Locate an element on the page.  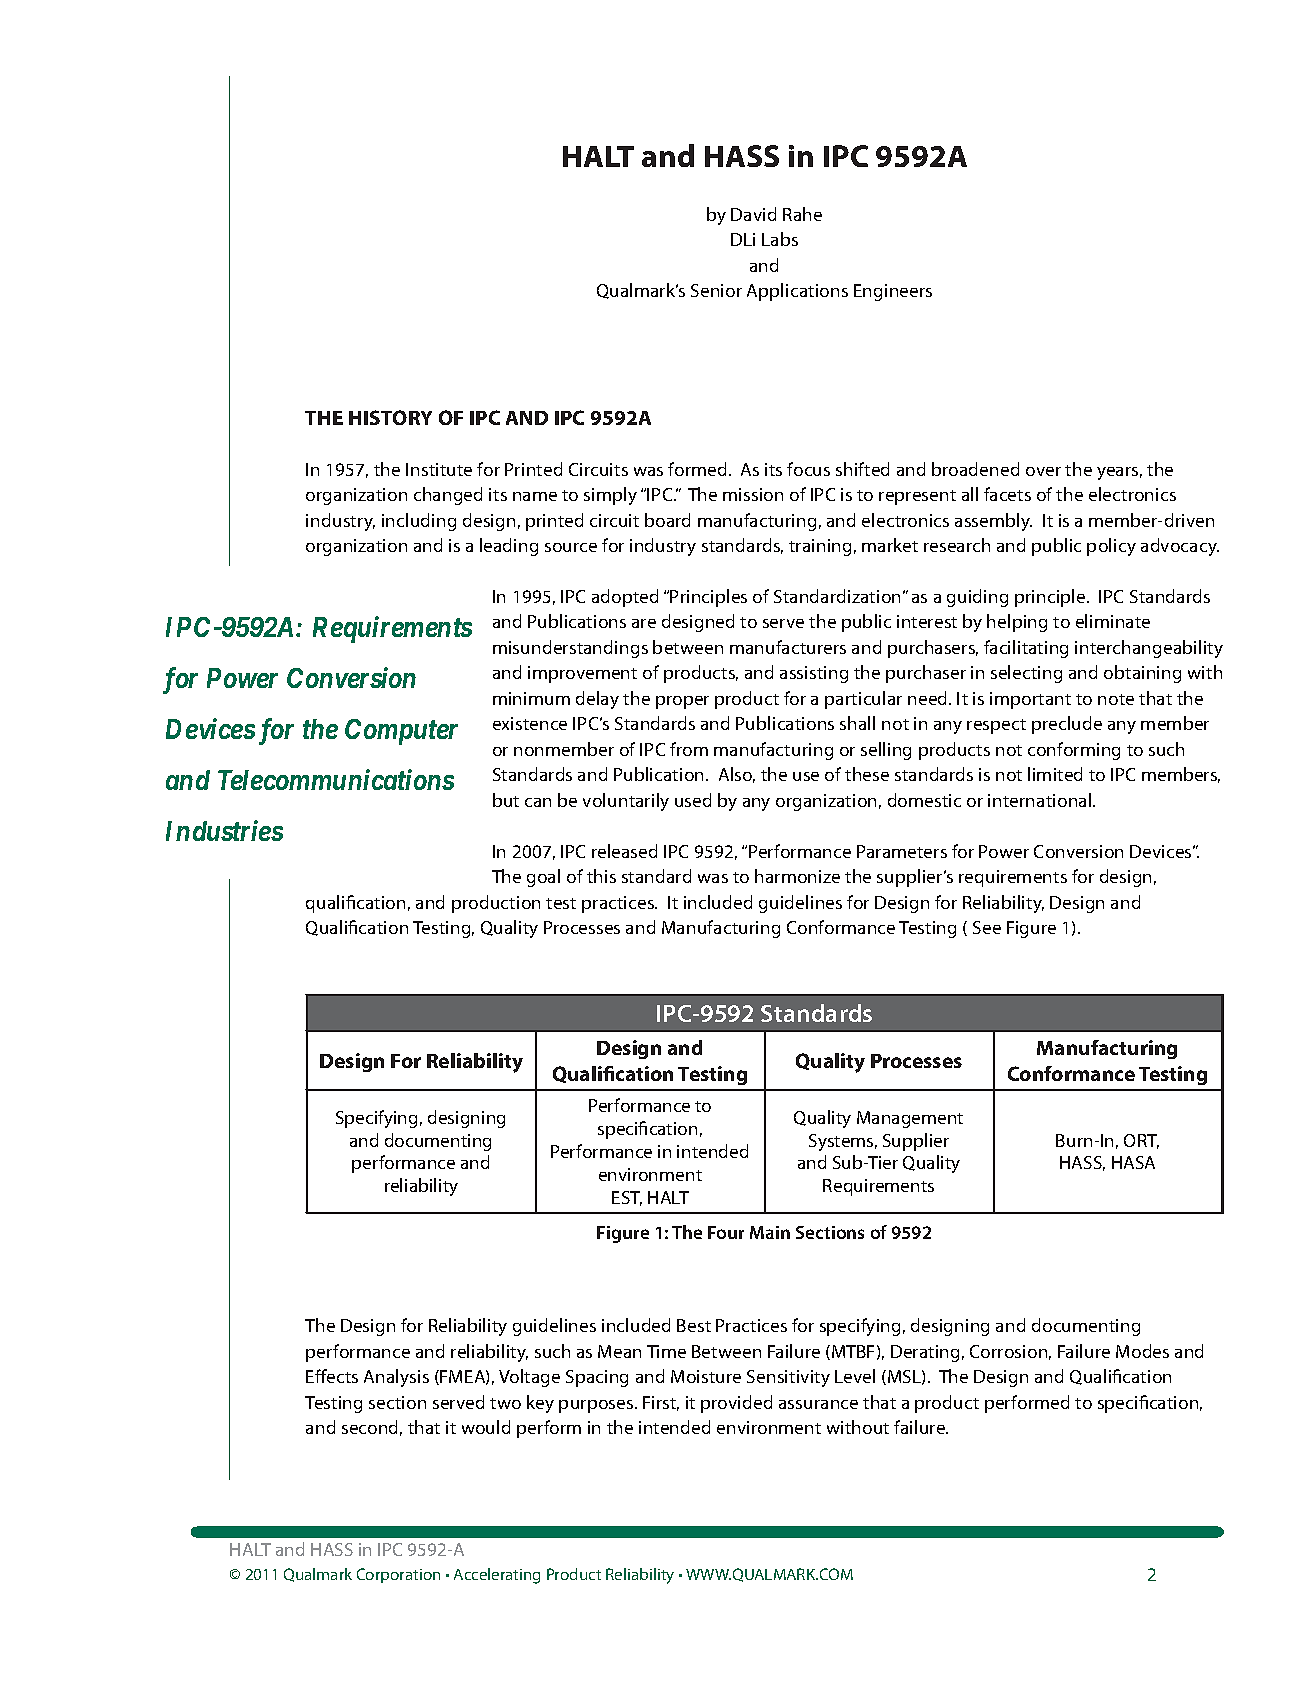
Corporation is located at coordinates (398, 1575).
